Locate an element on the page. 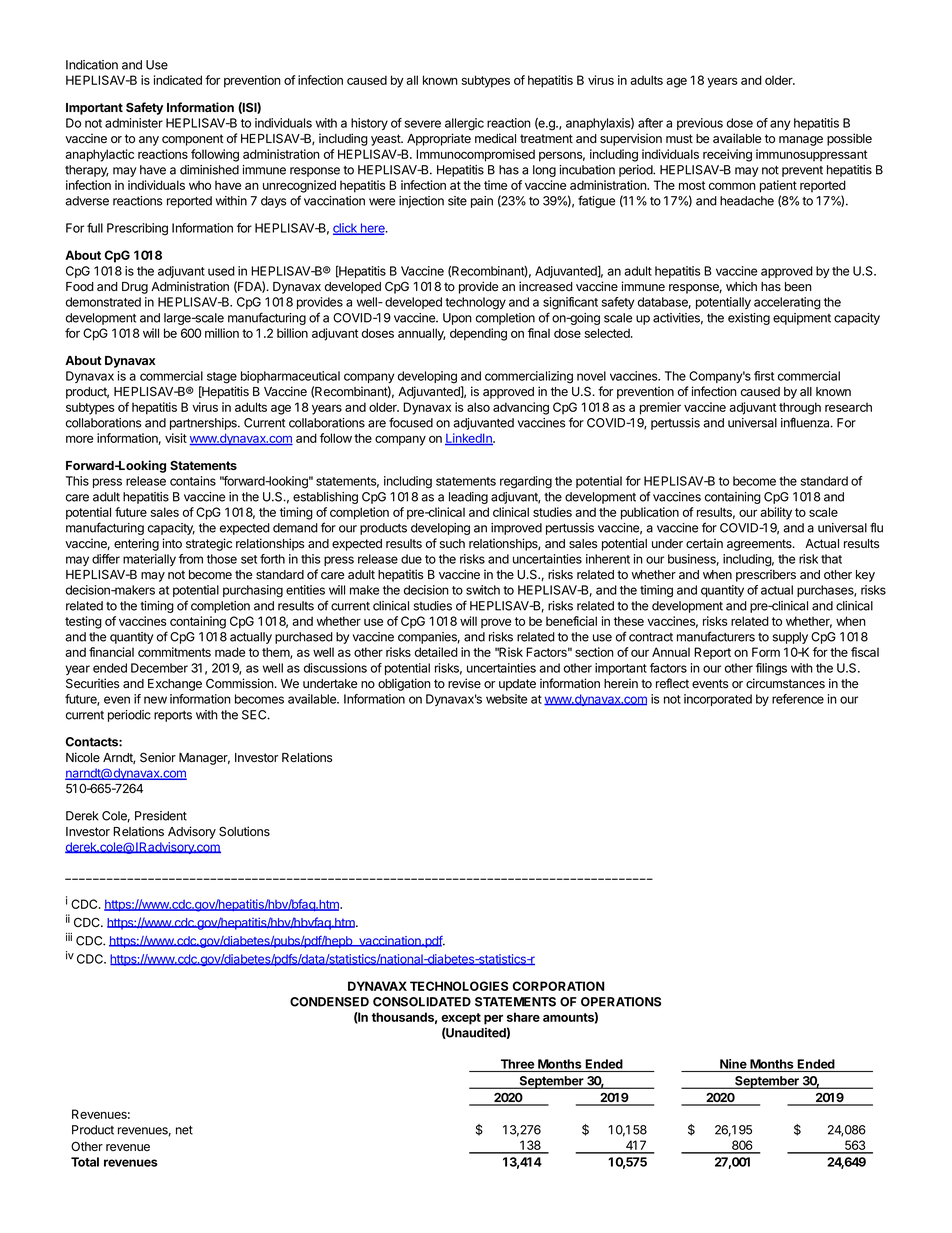 The image size is (952, 1233). net is located at coordinates (184, 1130).
